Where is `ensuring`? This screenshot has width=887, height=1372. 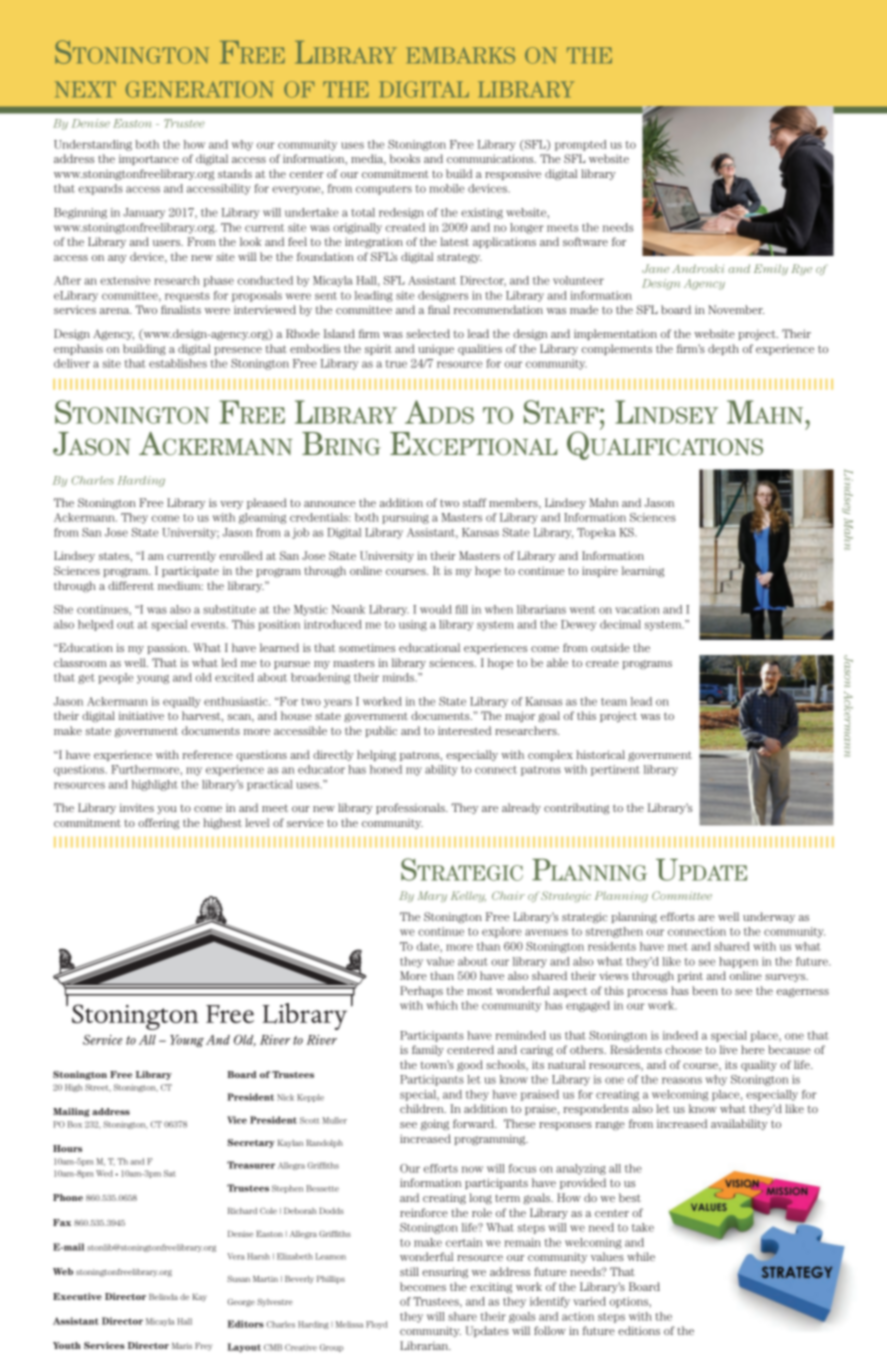 ensuring is located at coordinates (445, 1273).
